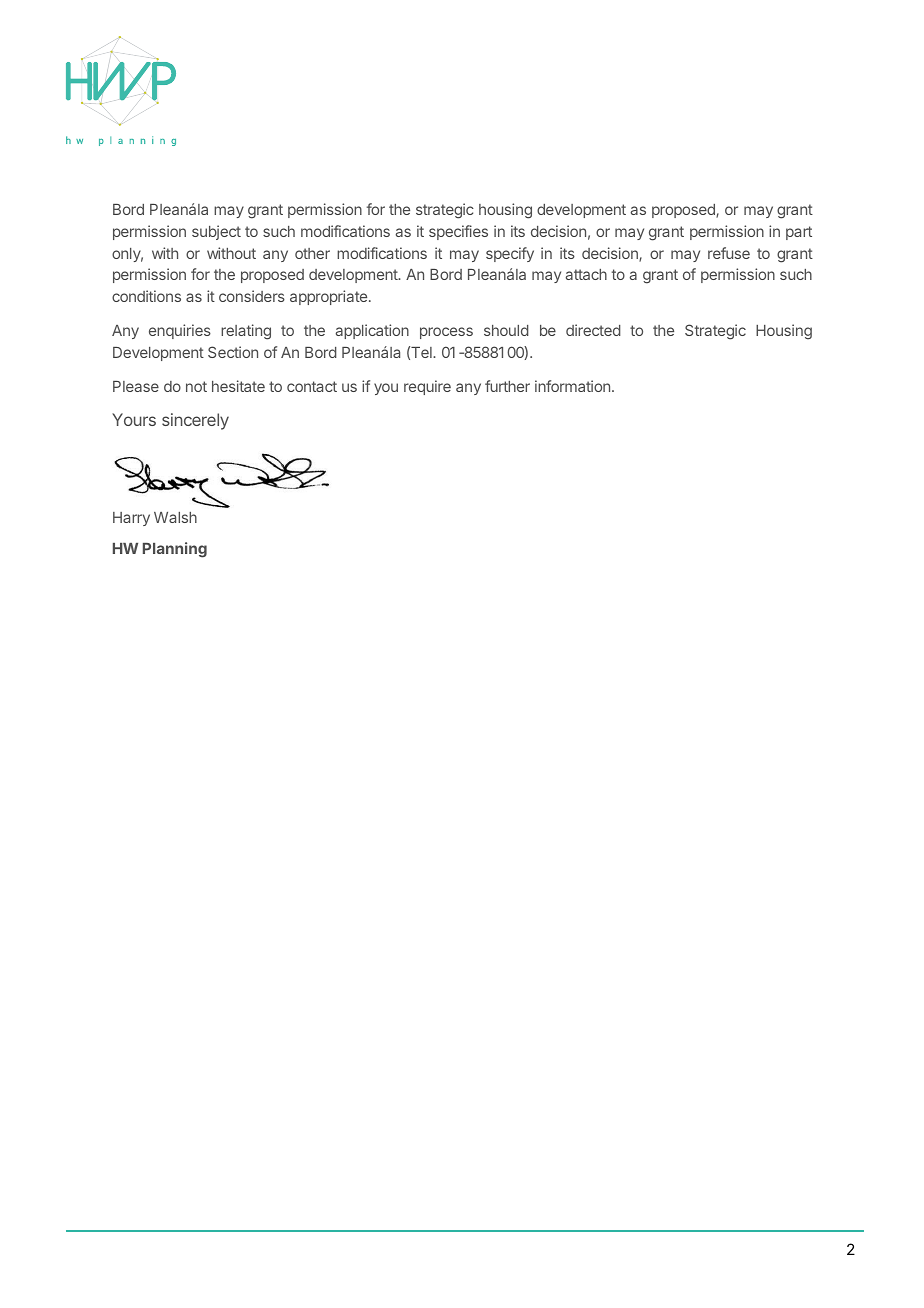  What do you see at coordinates (312, 386) in the screenshot?
I see `contact` at bounding box center [312, 386].
